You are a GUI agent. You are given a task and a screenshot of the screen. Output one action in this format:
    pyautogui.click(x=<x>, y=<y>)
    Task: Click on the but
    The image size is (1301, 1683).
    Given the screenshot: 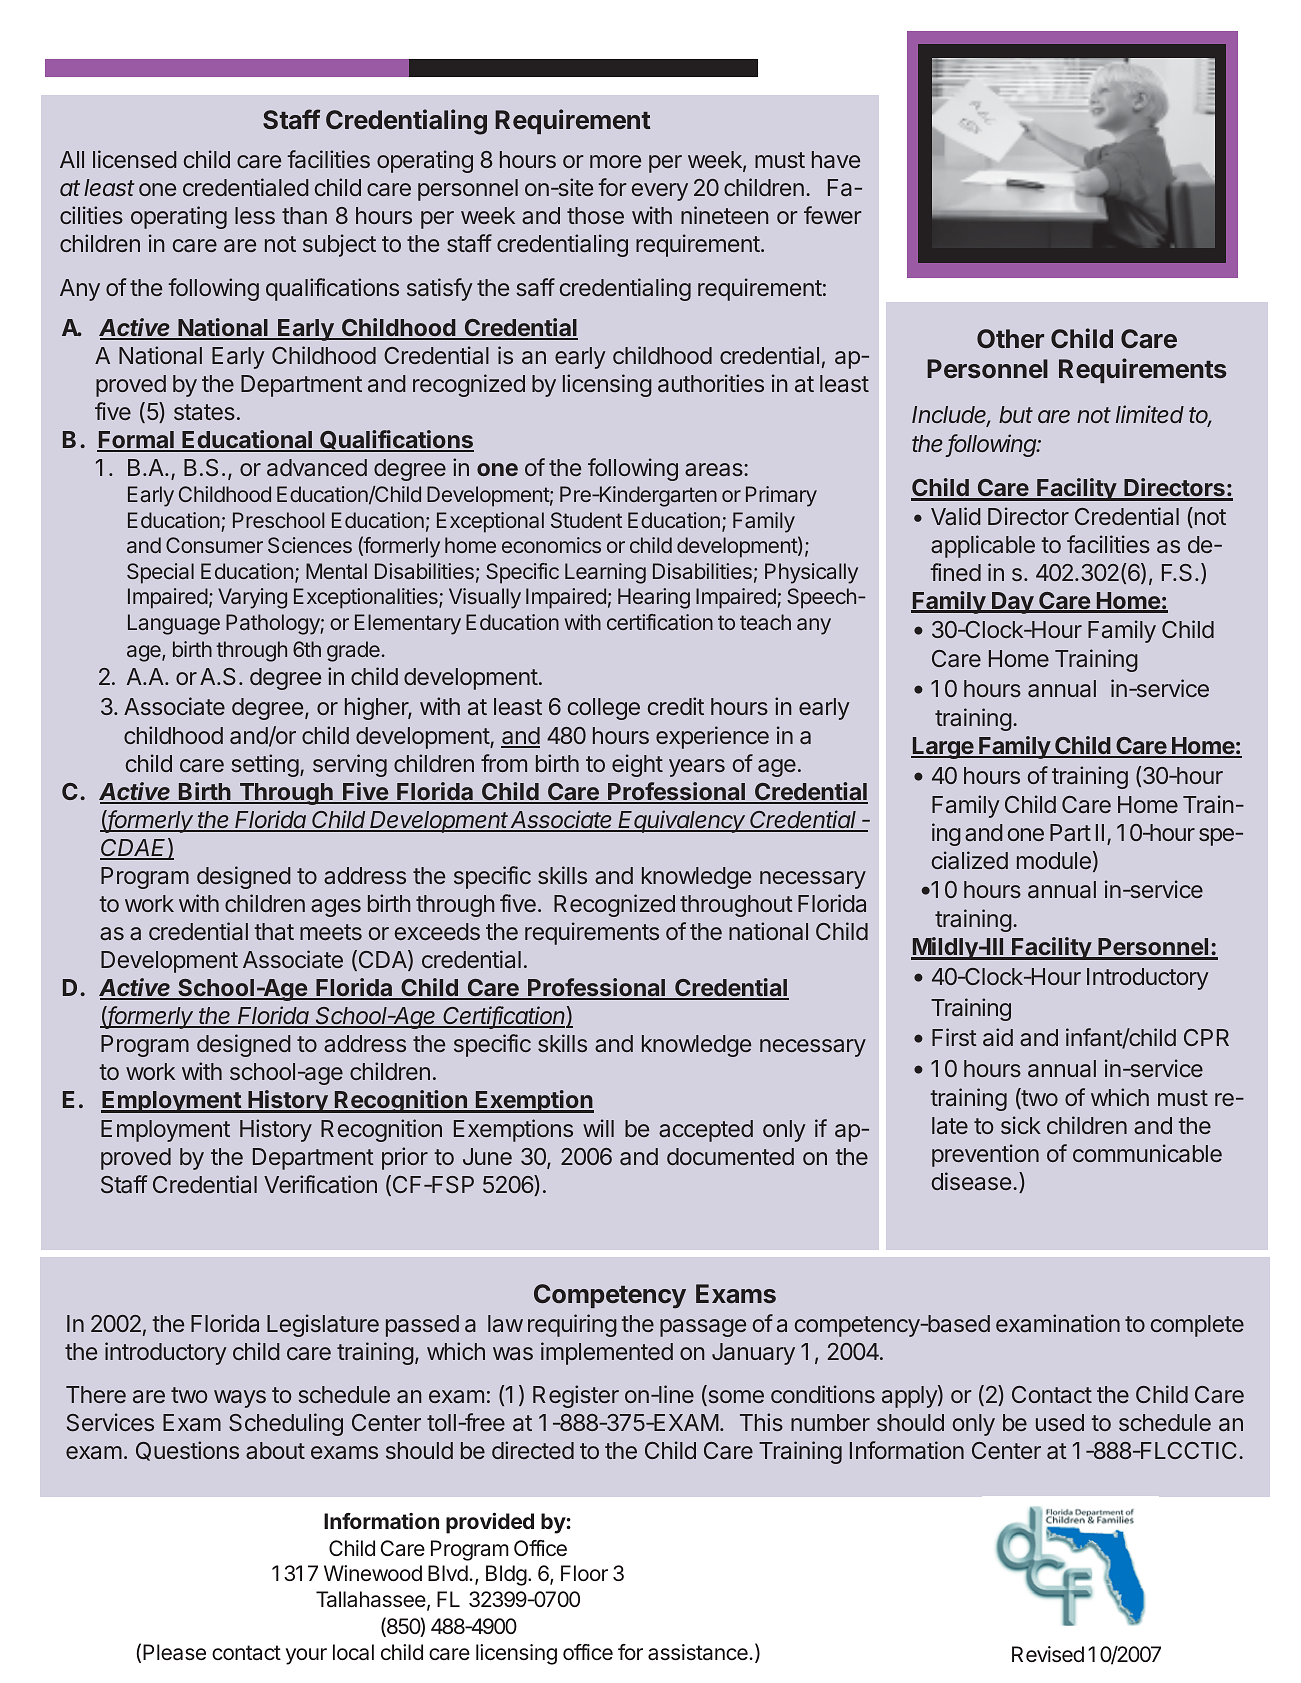 What is the action you would take?
    pyautogui.click(x=1016, y=414)
